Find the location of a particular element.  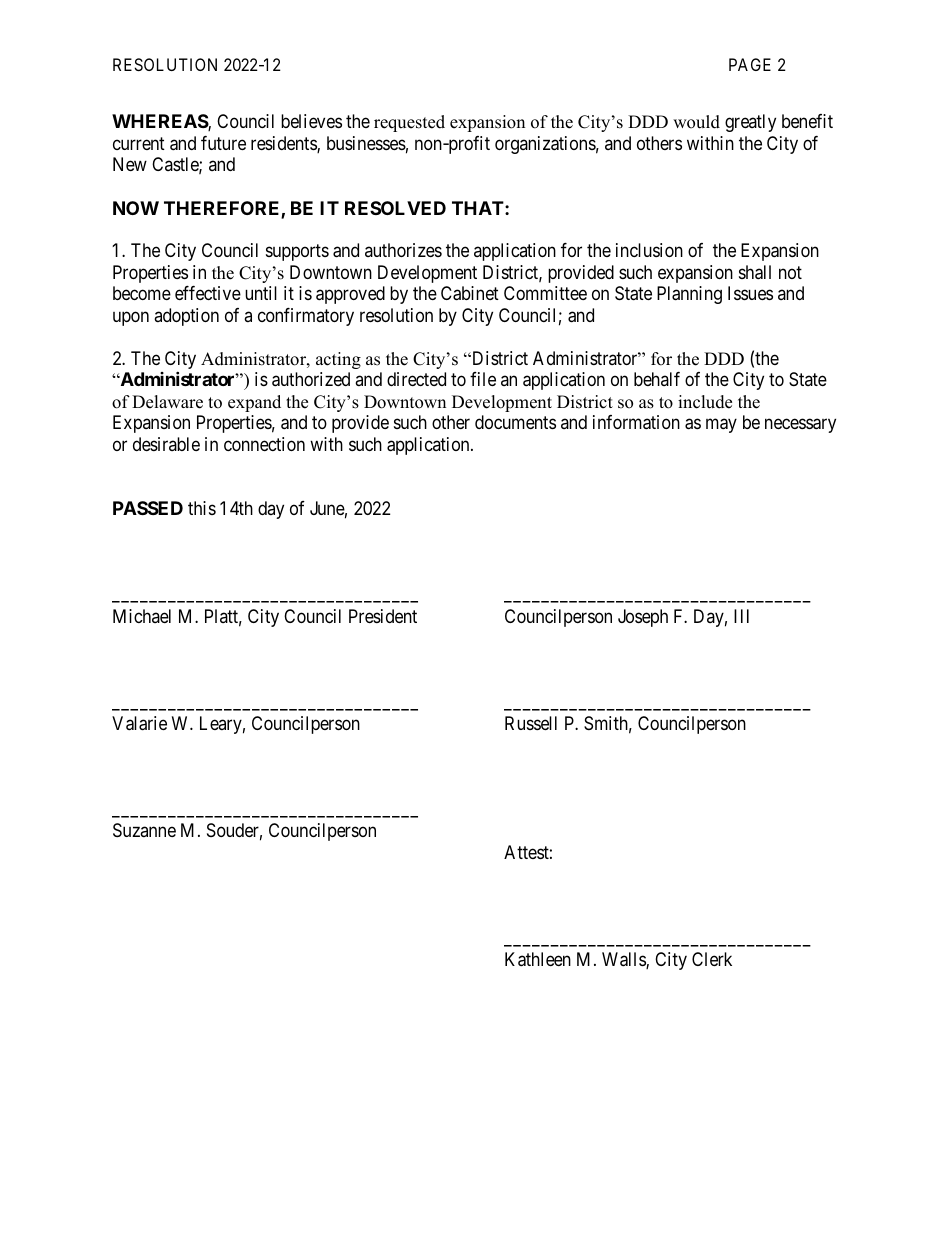

Clerk is located at coordinates (712, 959).
